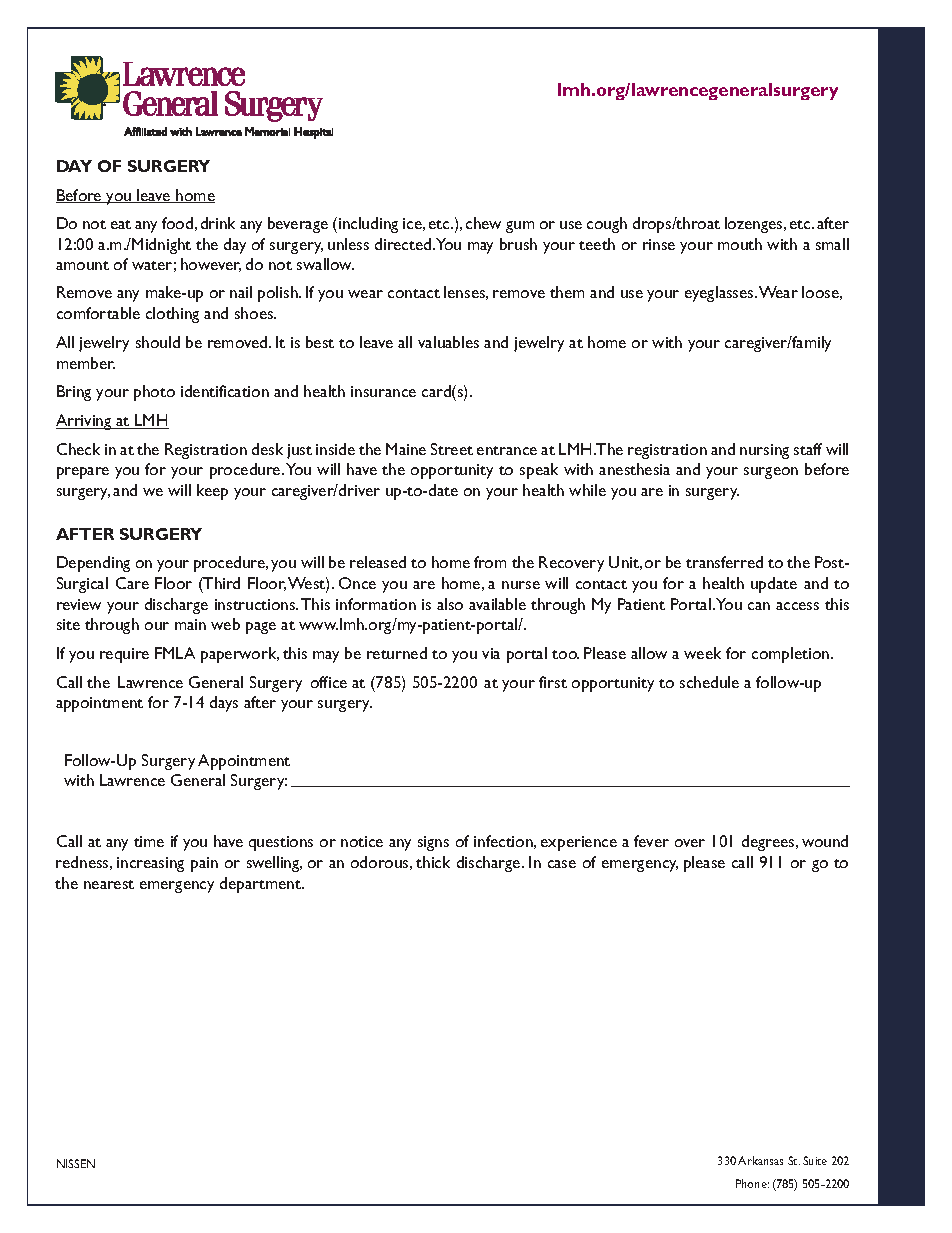 The height and width of the image is (1233, 952). I want to click on nearest, so click(109, 884).
